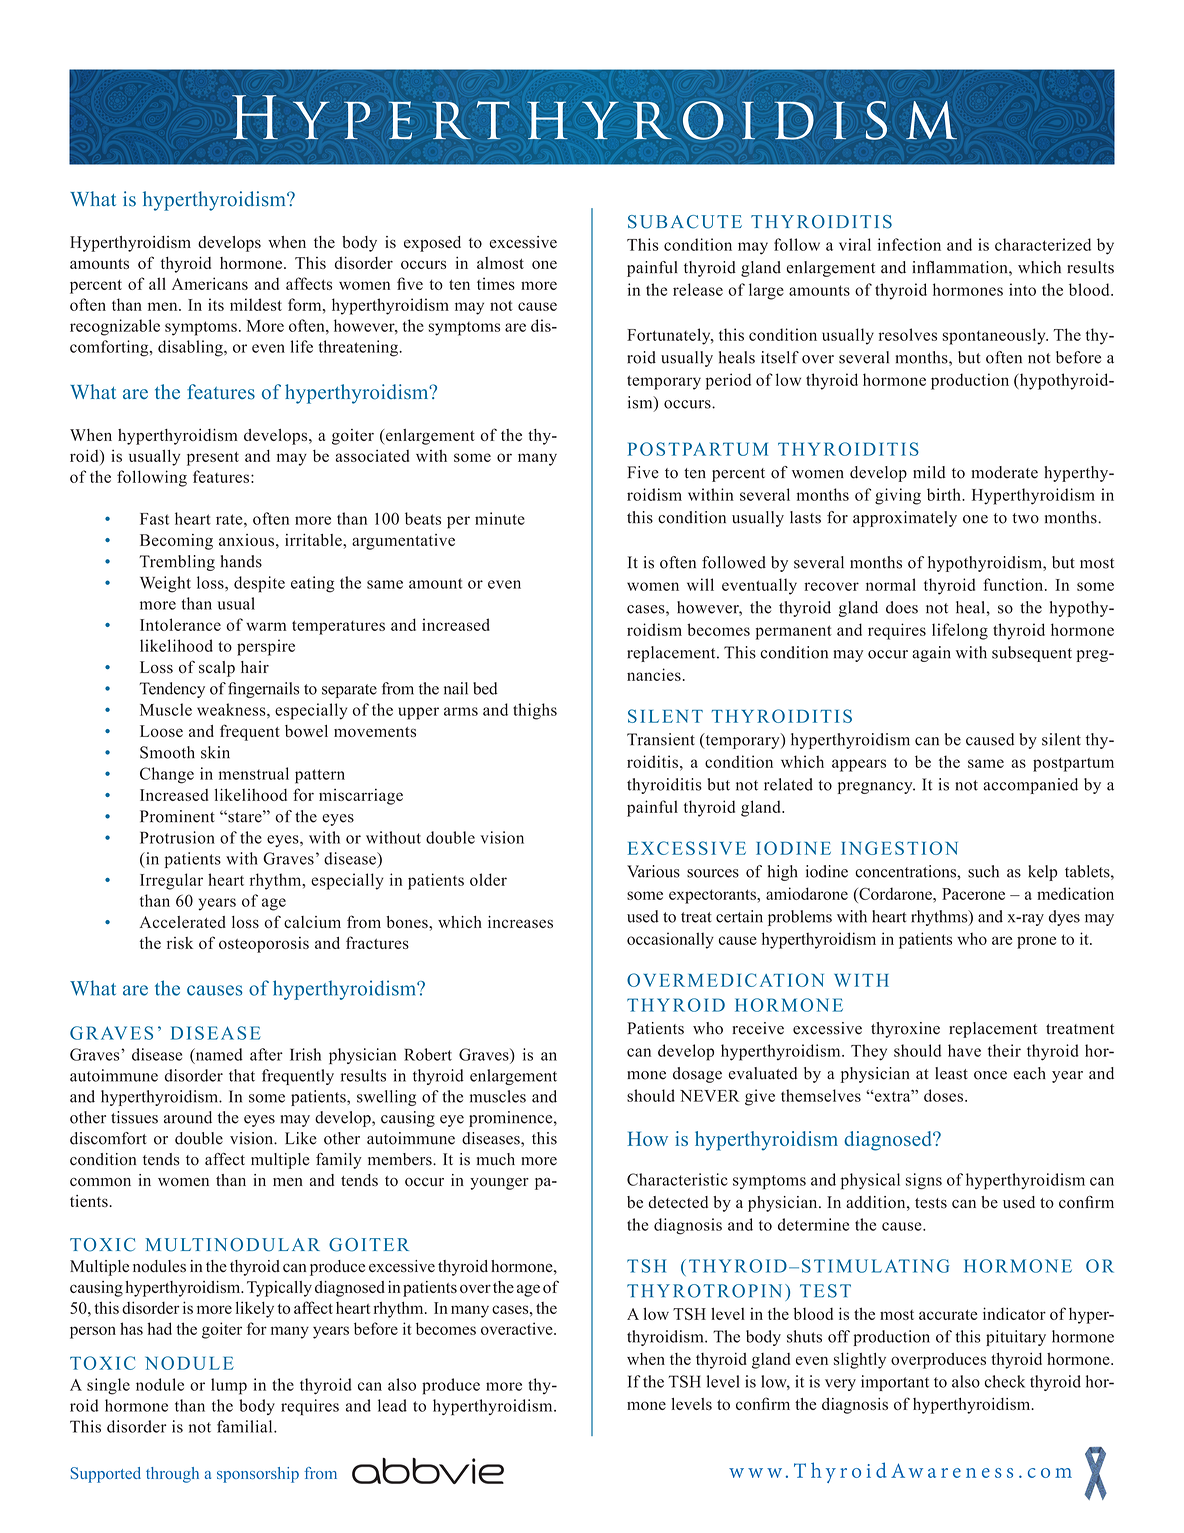 The width and height of the screenshot is (1184, 1533). What do you see at coordinates (100, 1182) in the screenshot?
I see `common` at bounding box center [100, 1182].
